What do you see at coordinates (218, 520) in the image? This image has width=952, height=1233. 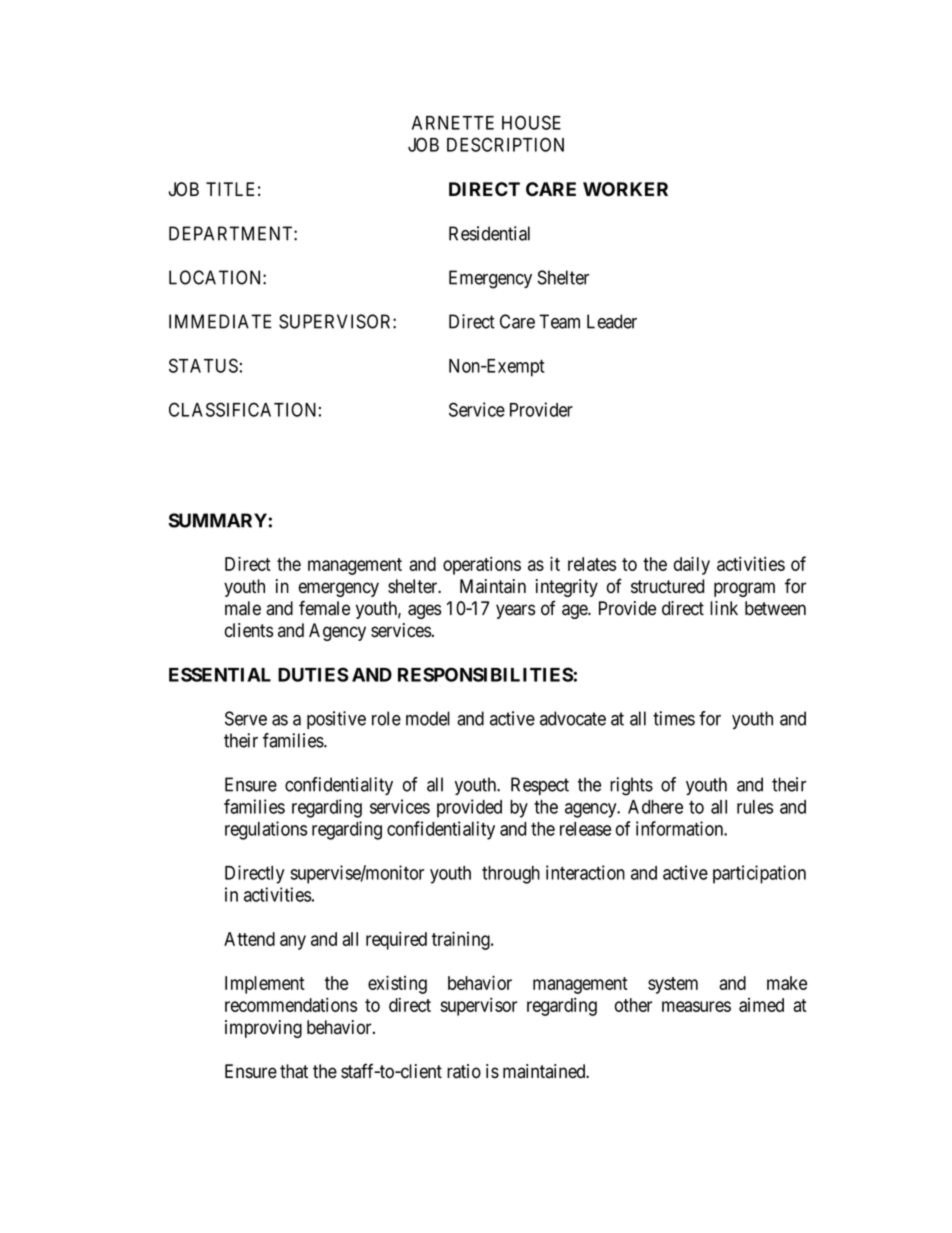 I see `SUMMARY` at bounding box center [218, 520].
